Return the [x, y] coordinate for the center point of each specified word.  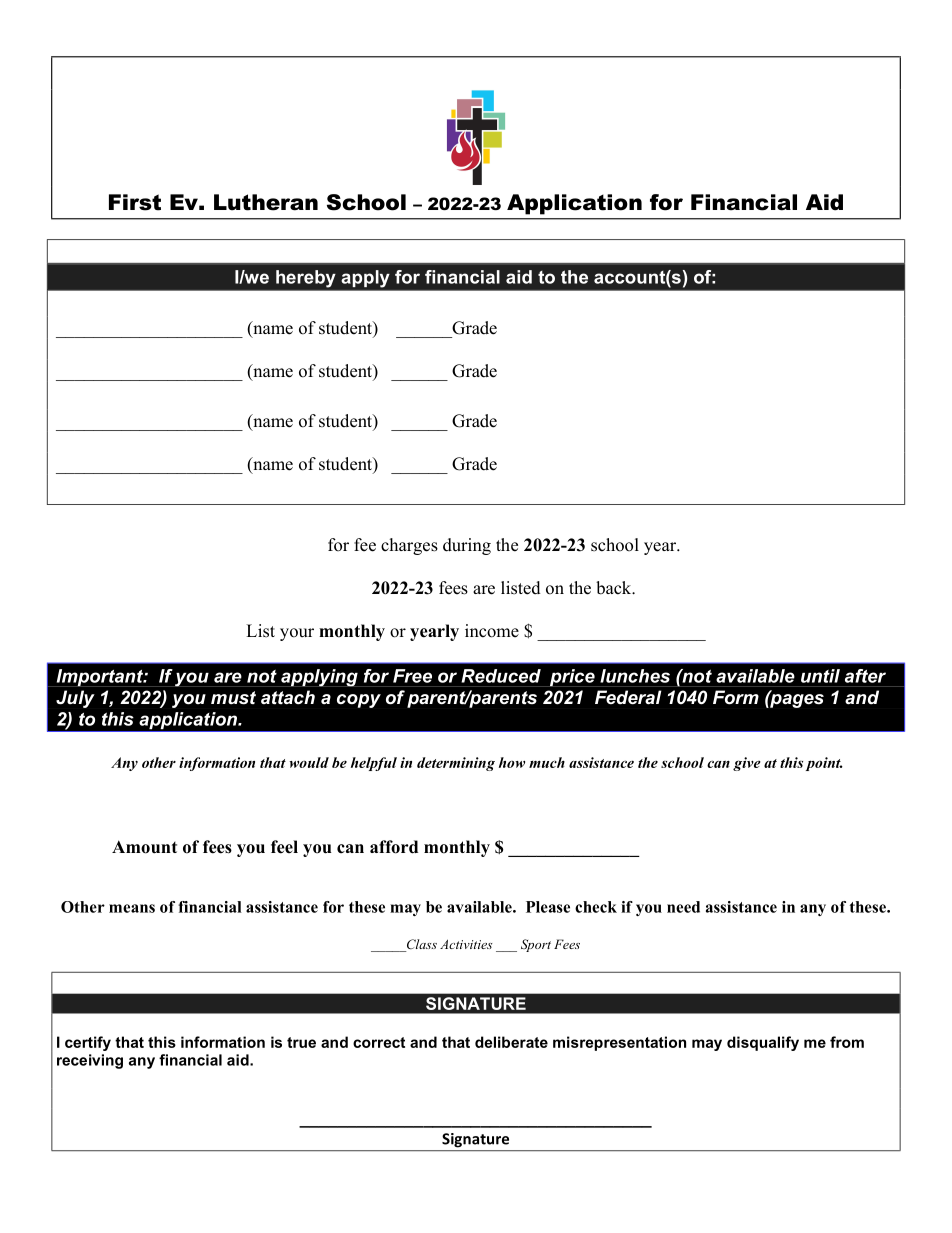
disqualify [763, 1043]
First [135, 202]
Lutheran [266, 202]
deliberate [511, 1042]
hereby [305, 278]
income [492, 631]
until [820, 676]
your [297, 634]
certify [88, 1043]
